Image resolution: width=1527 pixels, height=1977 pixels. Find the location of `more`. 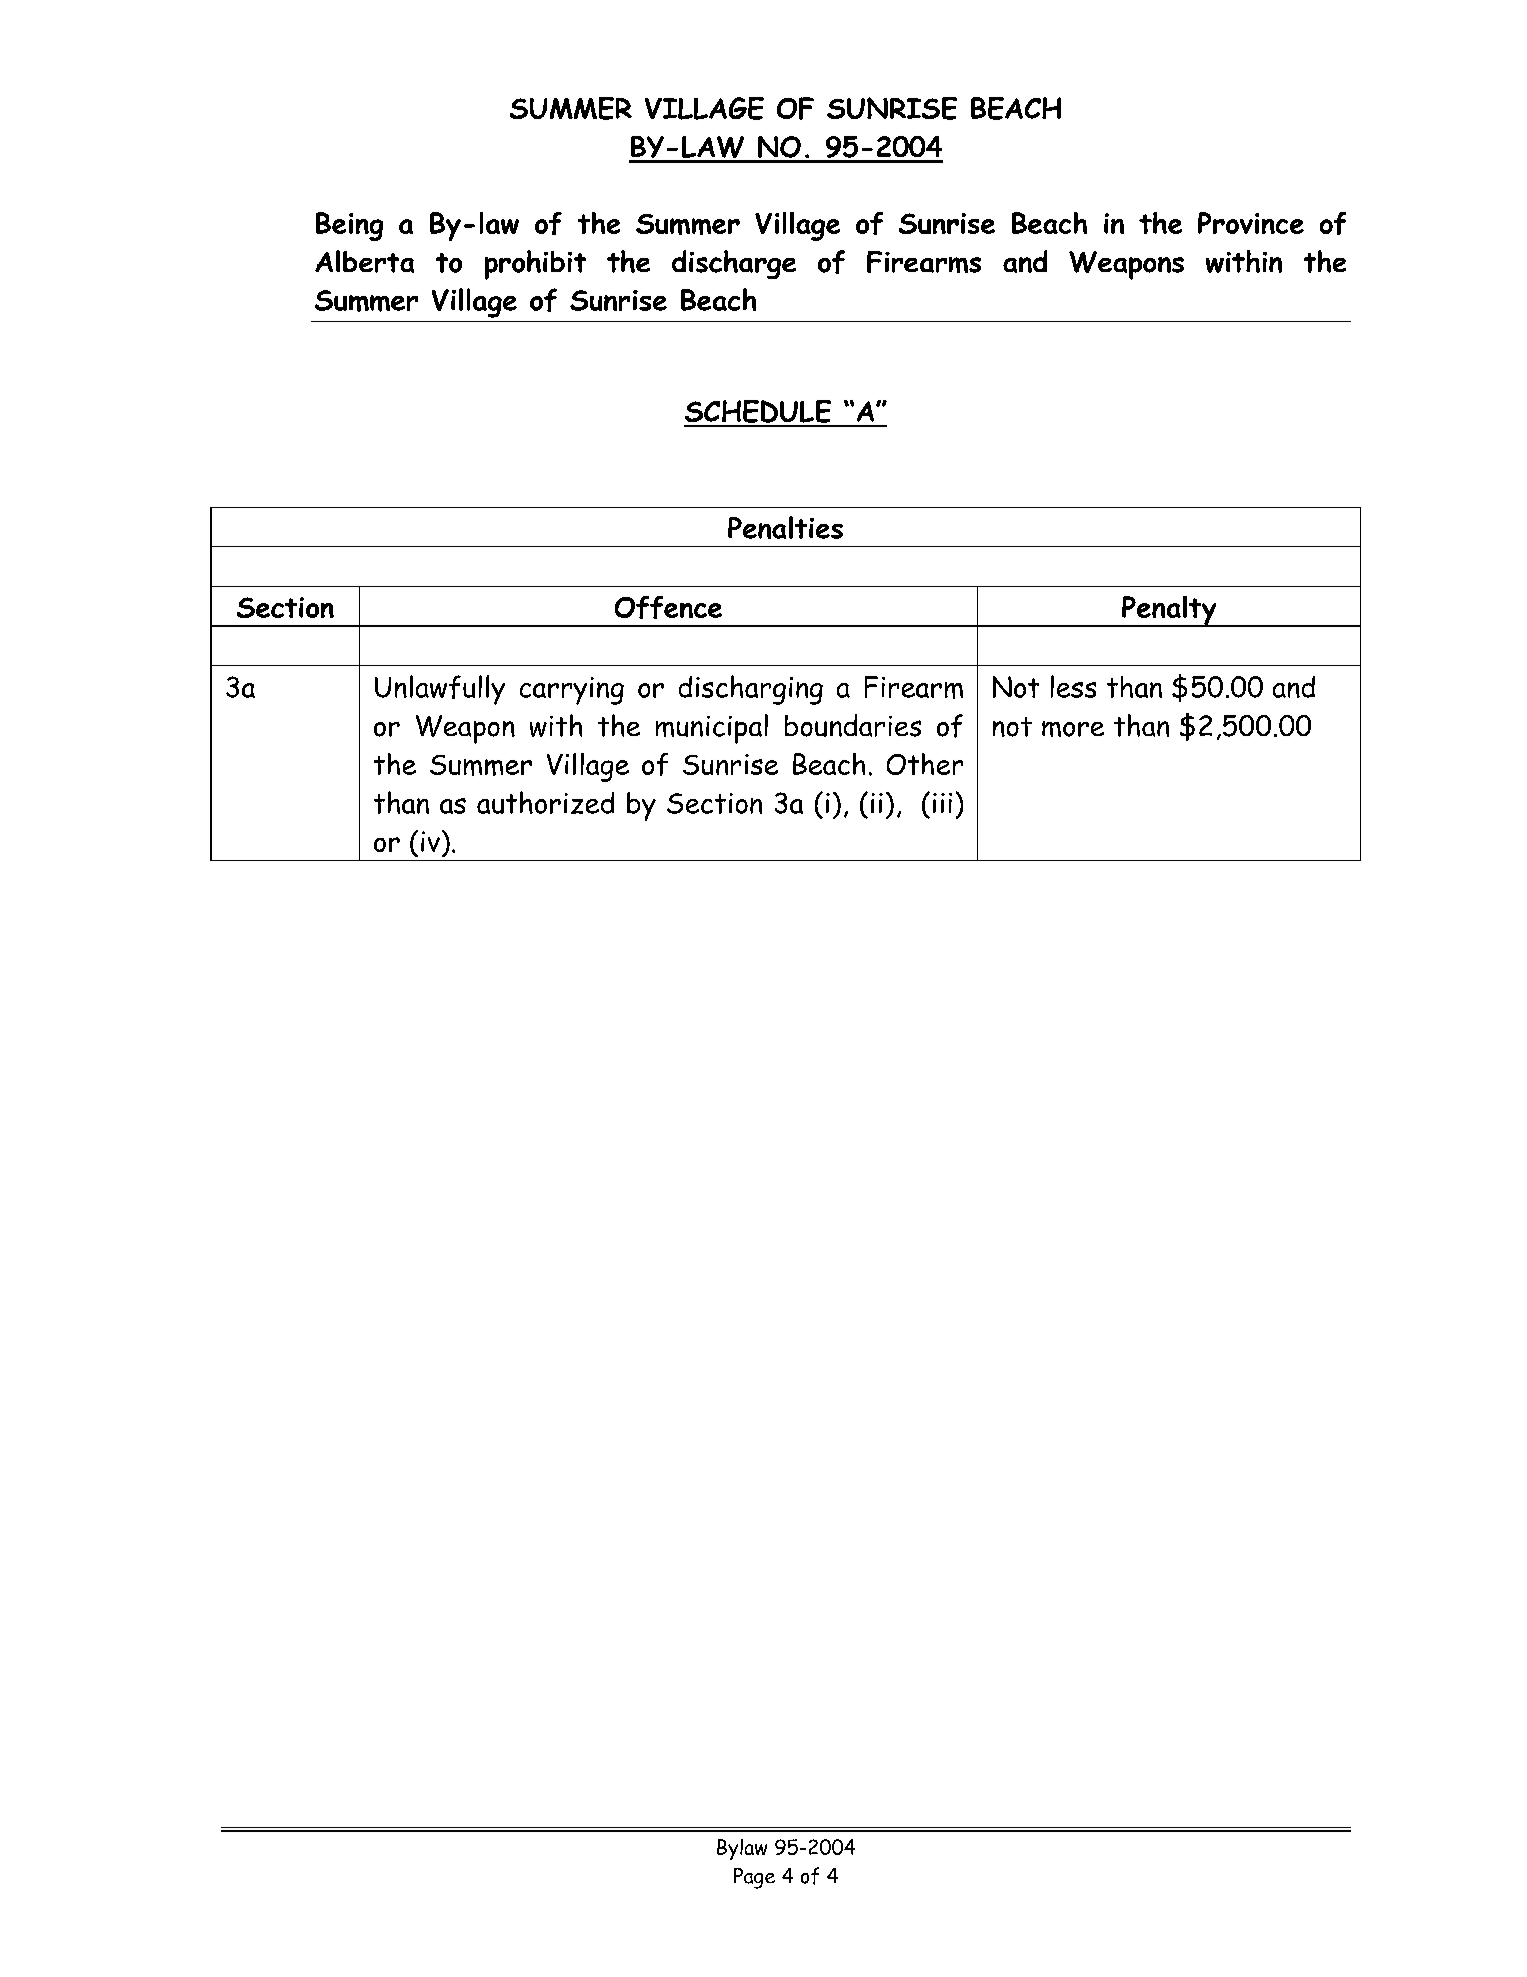

more is located at coordinates (1073, 729).
